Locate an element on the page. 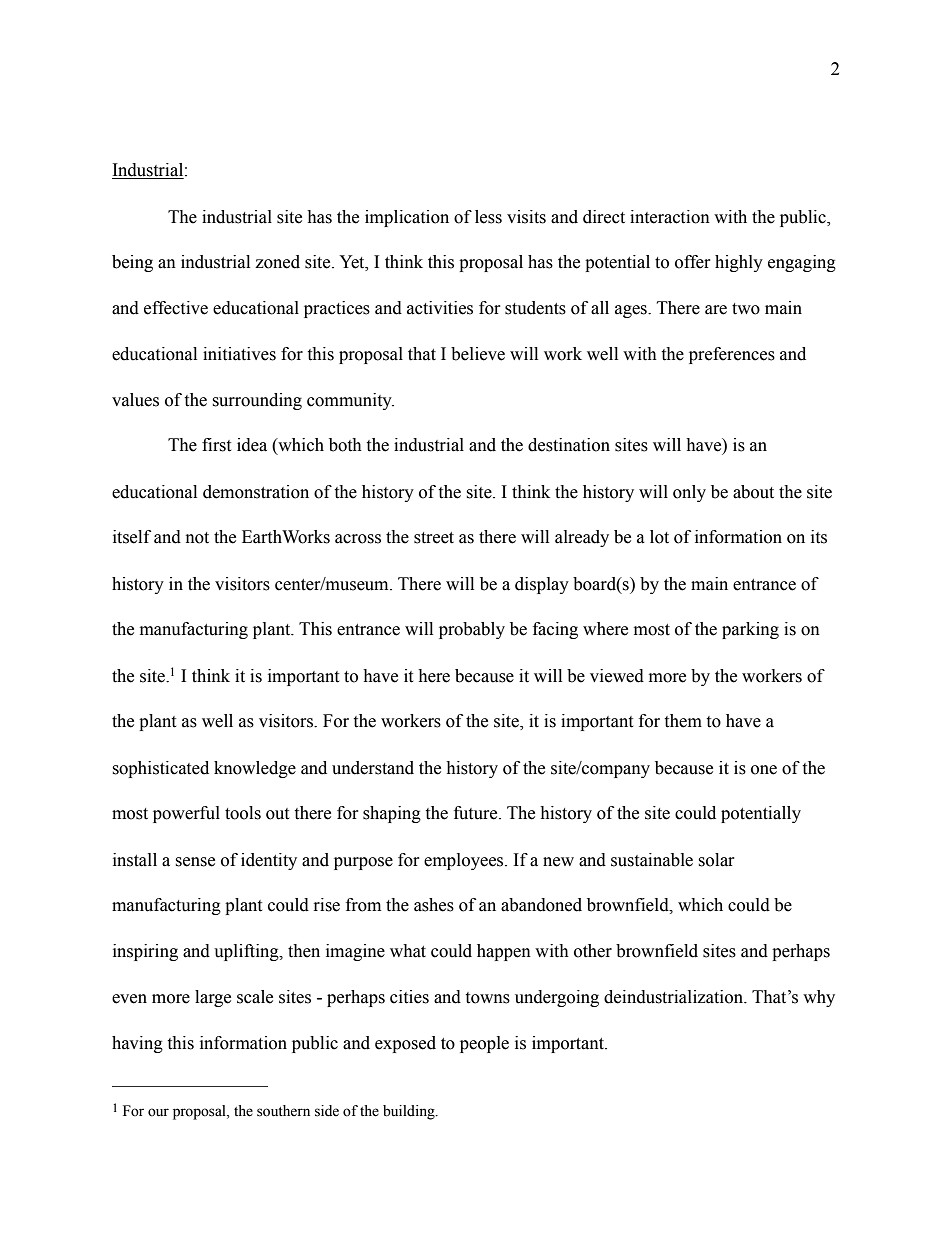 This image has height=1233, width=952. people is located at coordinates (484, 1044).
